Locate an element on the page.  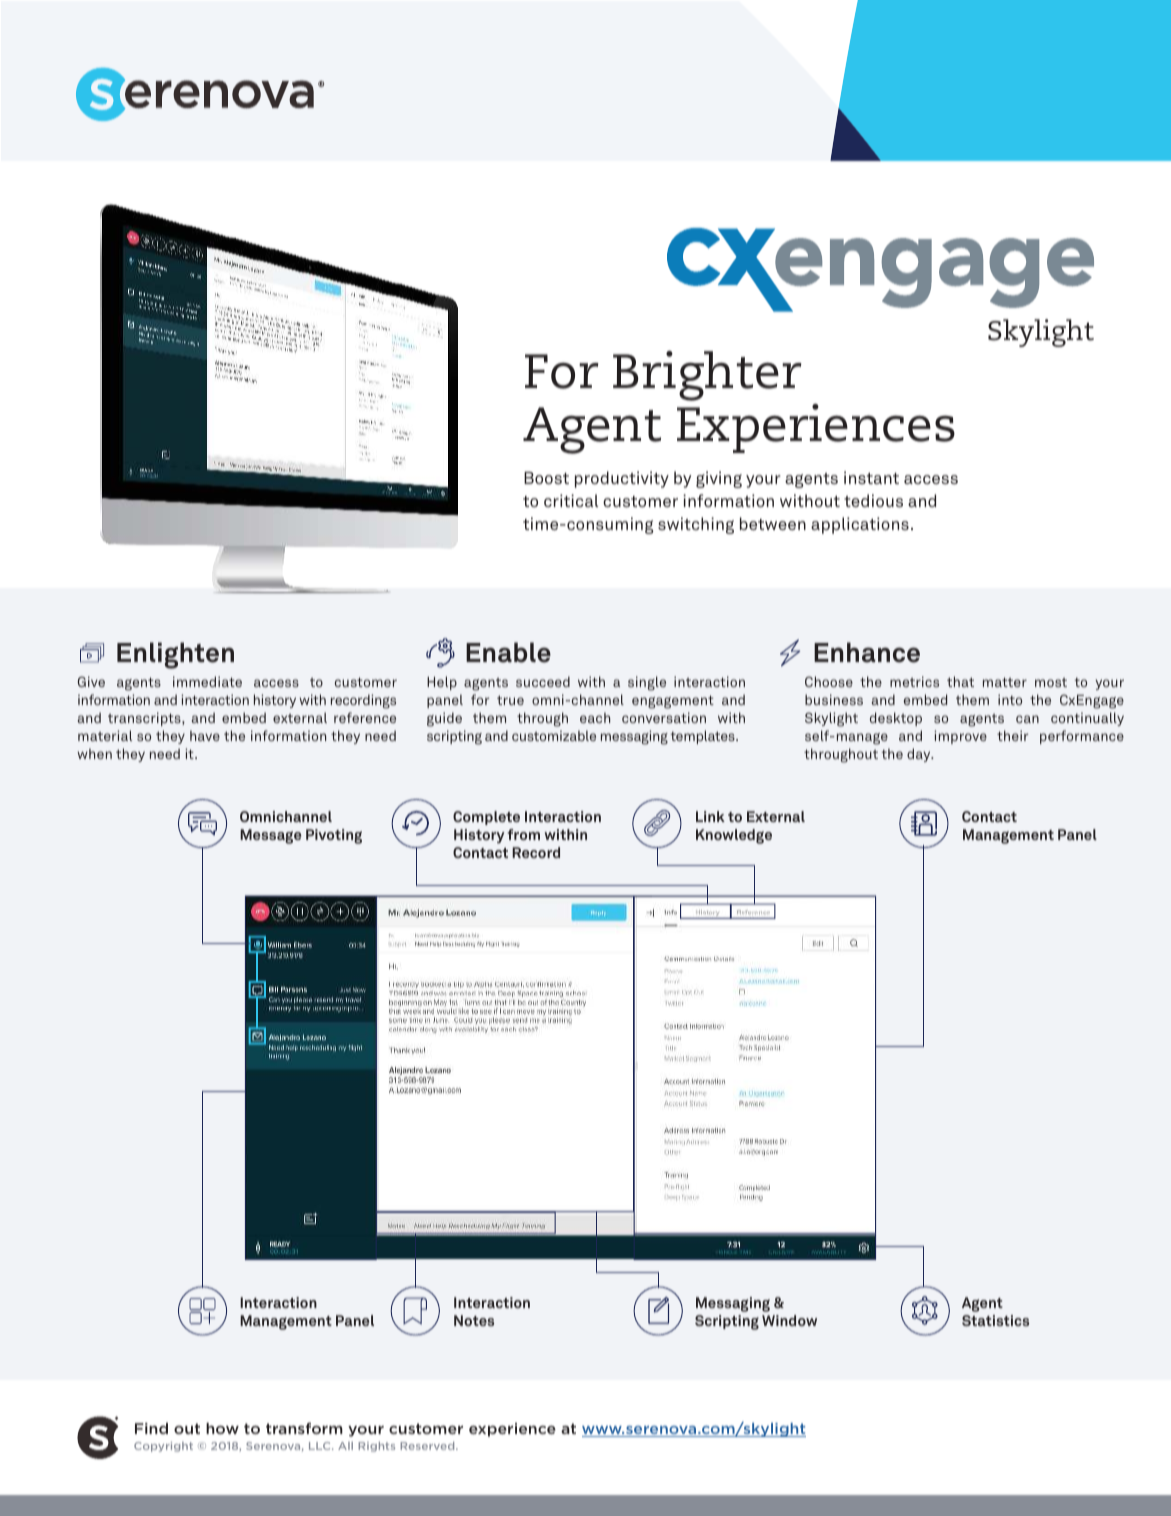
Knowledge is located at coordinates (734, 836).
